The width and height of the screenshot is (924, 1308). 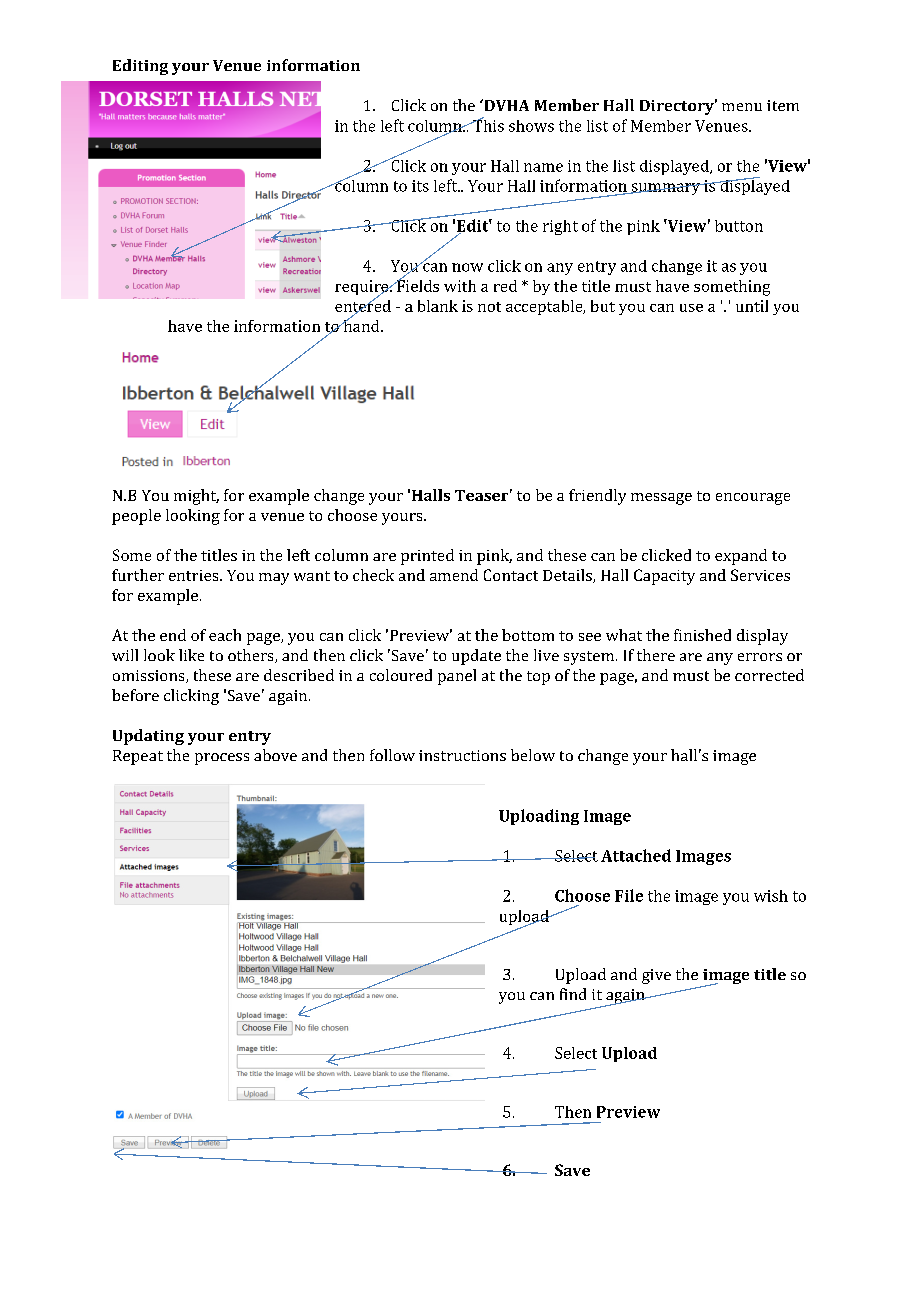 What do you see at coordinates (427, 557) in the screenshot?
I see `printed` at bounding box center [427, 557].
